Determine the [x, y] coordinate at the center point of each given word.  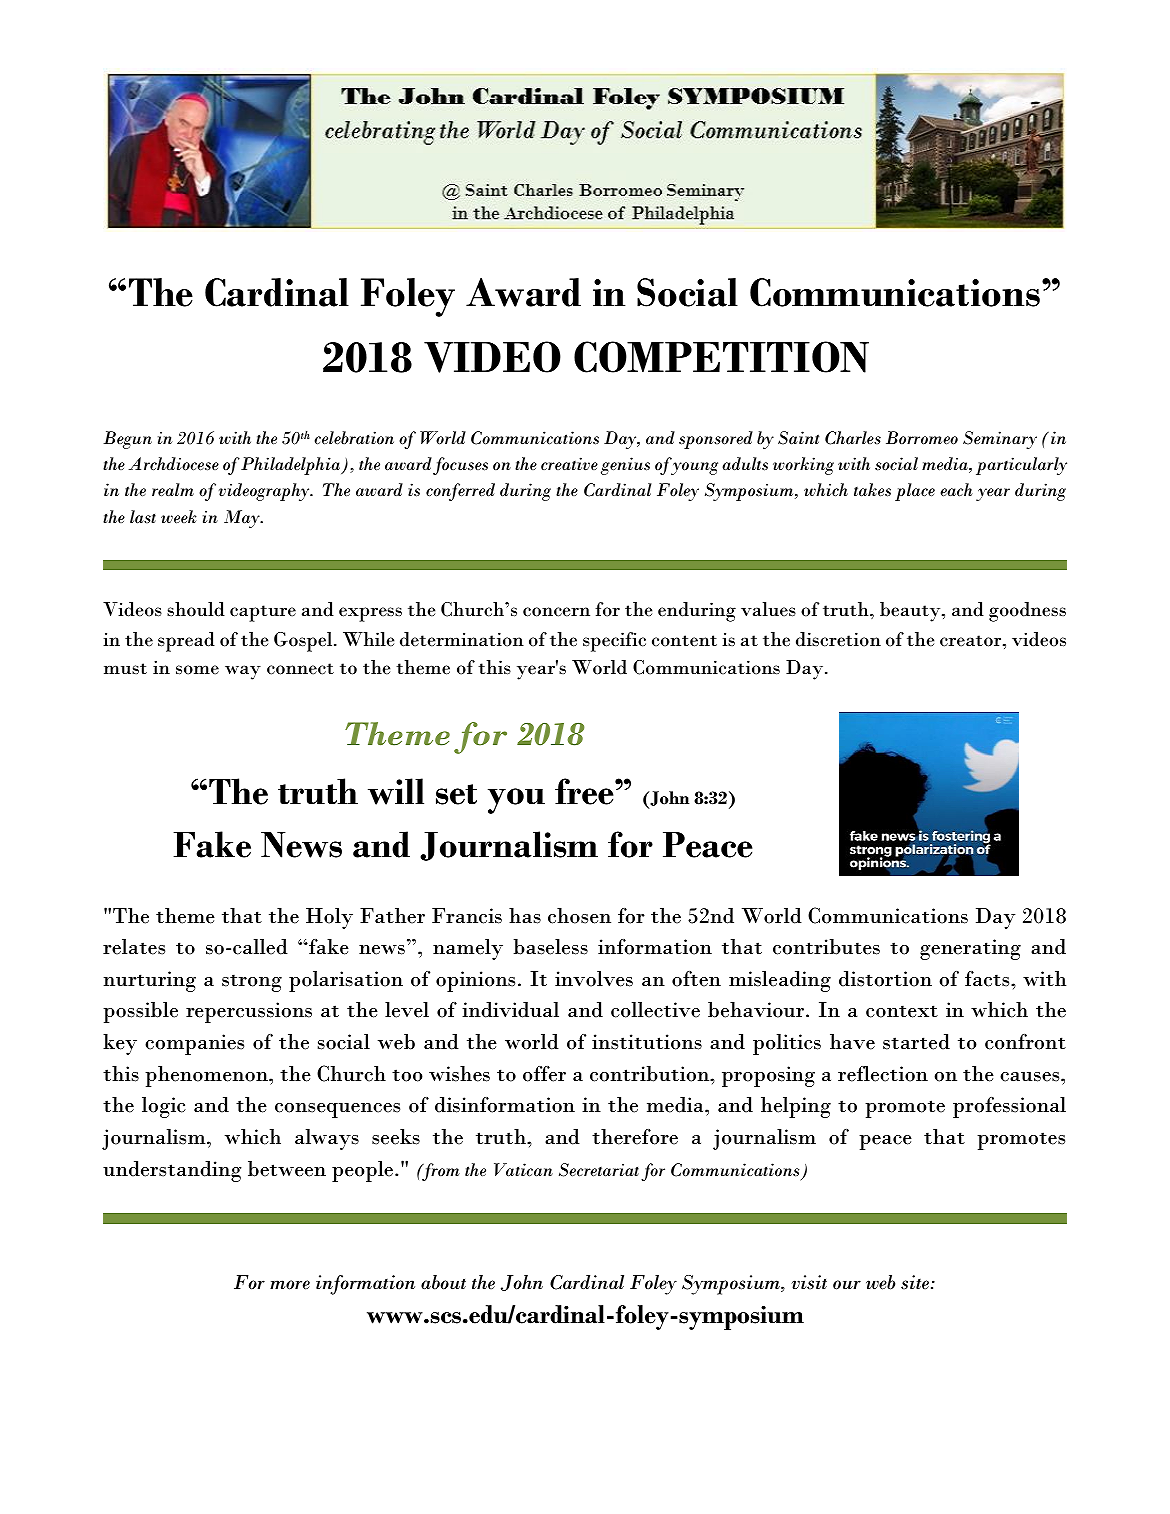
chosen [579, 916]
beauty [911, 612]
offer [544, 1074]
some [197, 670]
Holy [329, 918]
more [290, 1285]
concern [556, 612]
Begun [127, 440]
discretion [838, 639]
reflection [883, 1074]
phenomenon [207, 1076]
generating [970, 949]
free [585, 791]
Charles [853, 438]
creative [569, 464]
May [243, 519]
